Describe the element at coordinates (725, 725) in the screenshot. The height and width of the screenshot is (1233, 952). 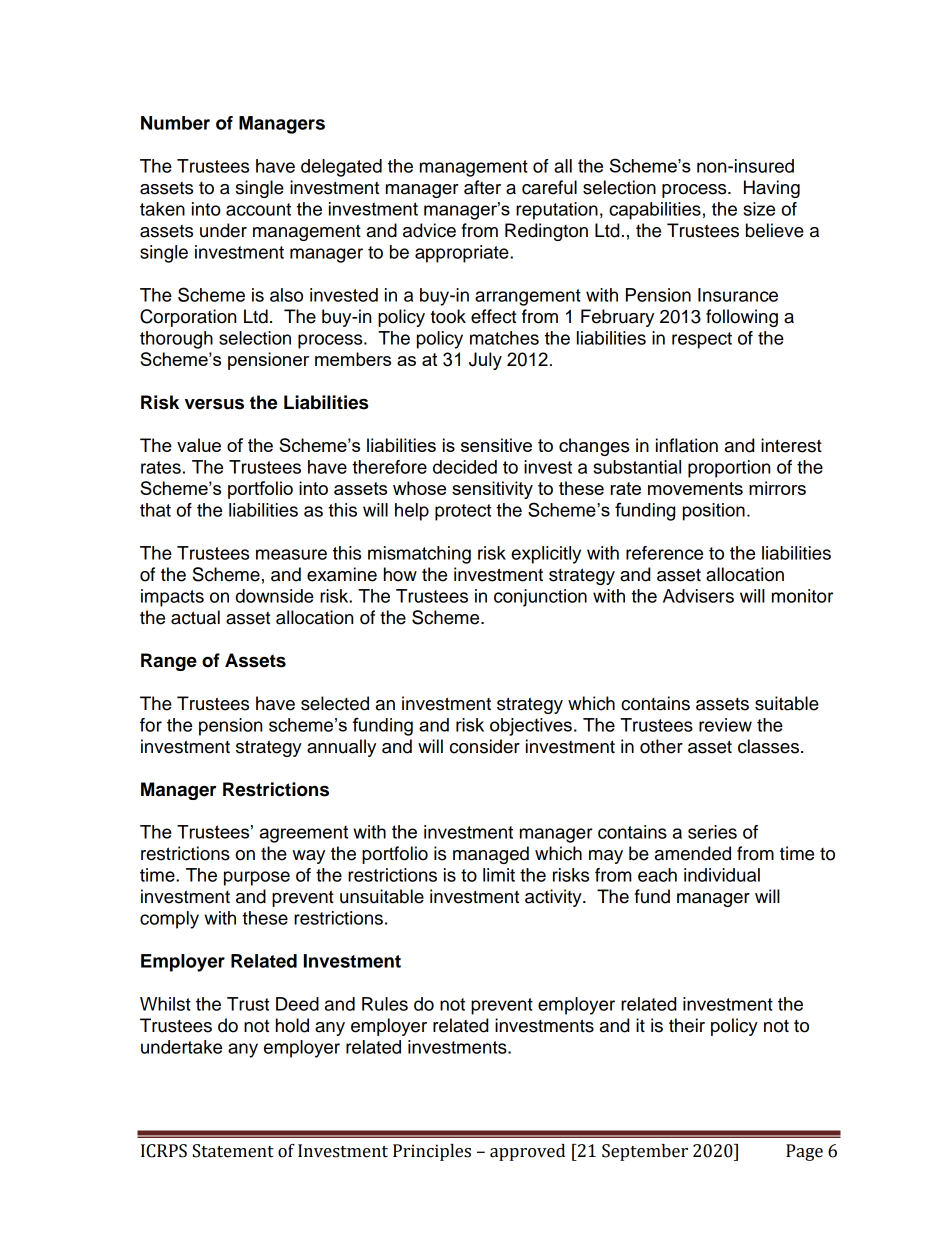
I see `review` at that location.
